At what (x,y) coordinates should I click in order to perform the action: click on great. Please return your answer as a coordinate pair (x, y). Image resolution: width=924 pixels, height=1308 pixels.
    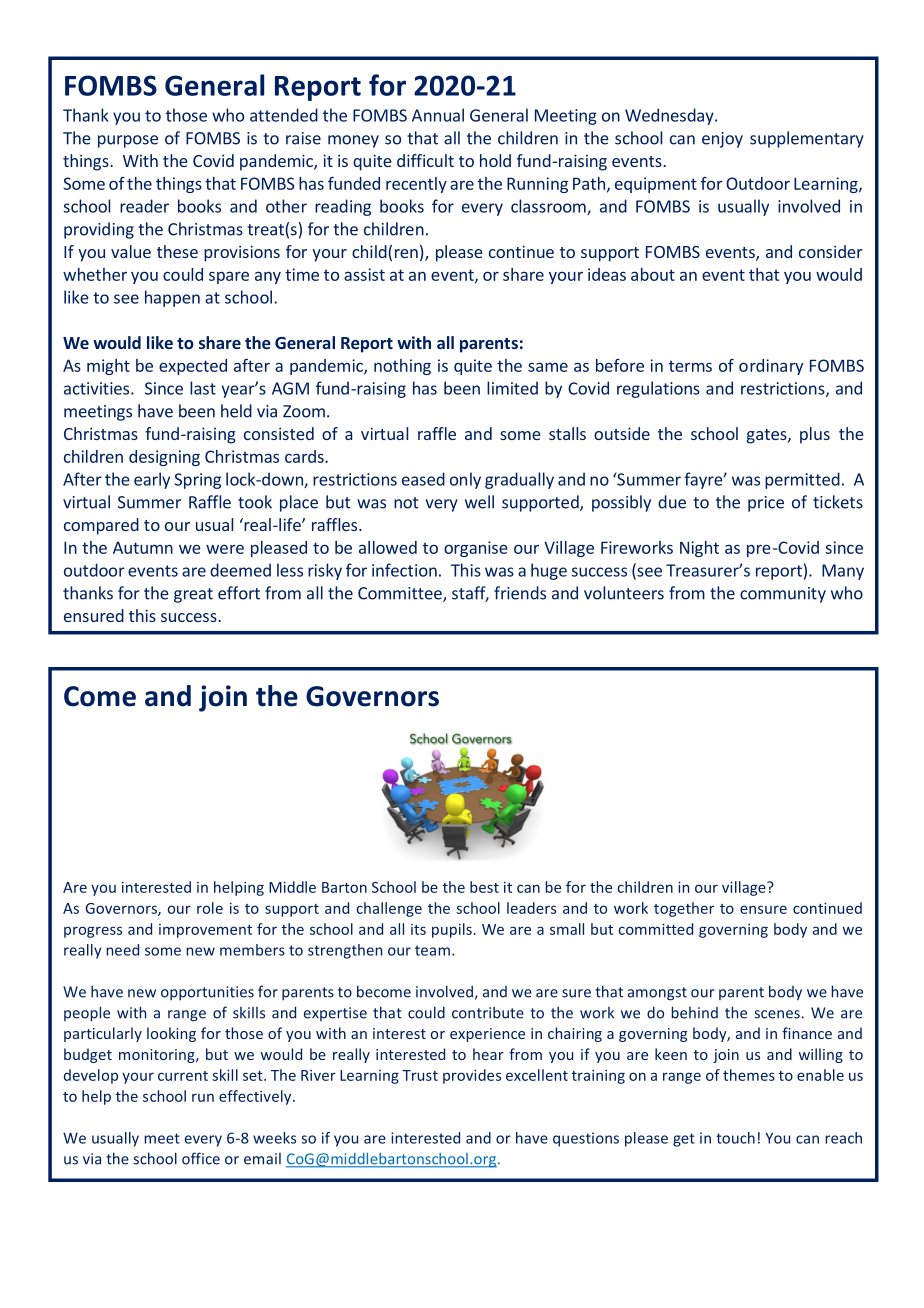
    Looking at the image, I should click on (193, 595).
